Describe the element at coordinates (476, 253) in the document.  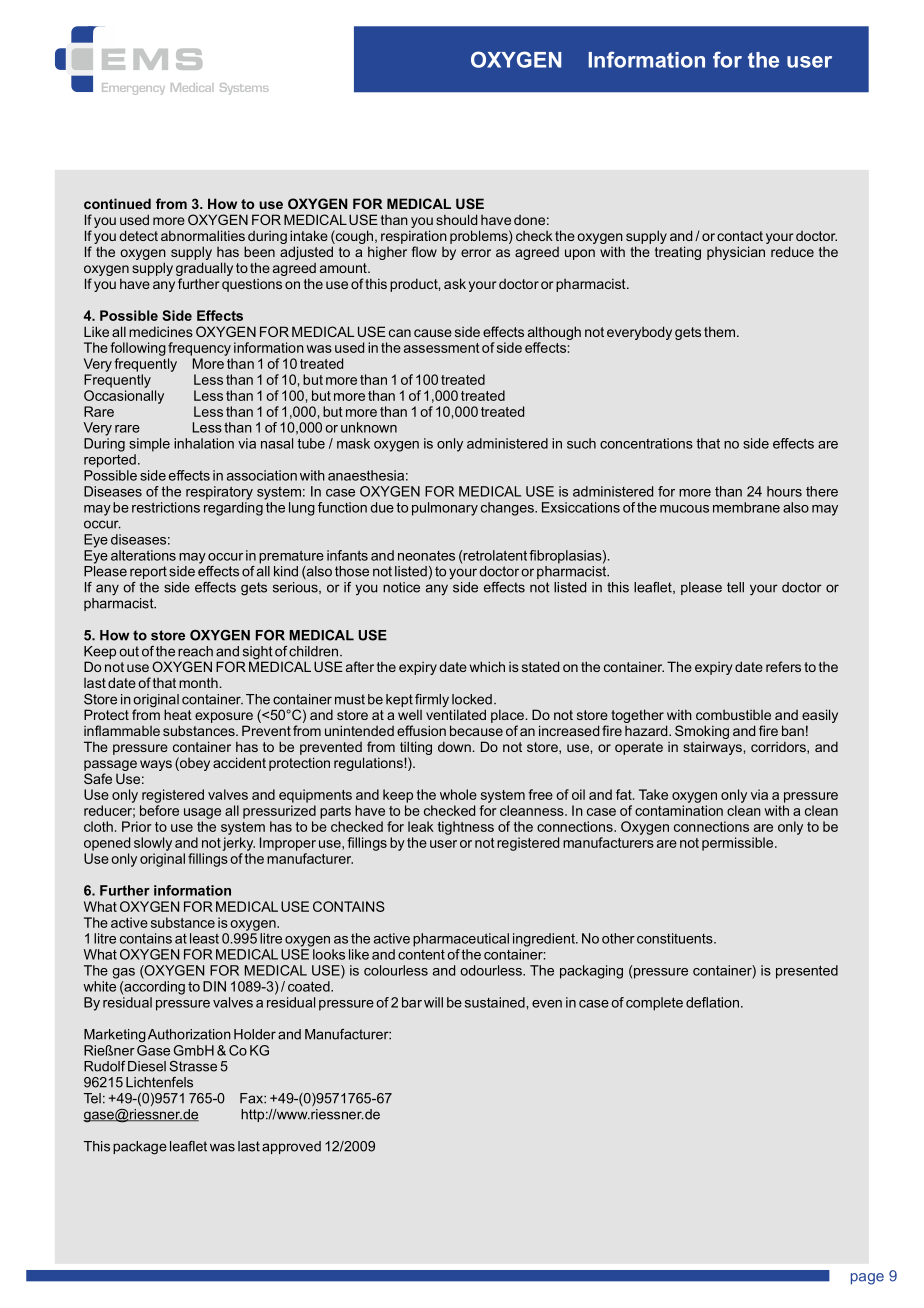
I see `error` at that location.
